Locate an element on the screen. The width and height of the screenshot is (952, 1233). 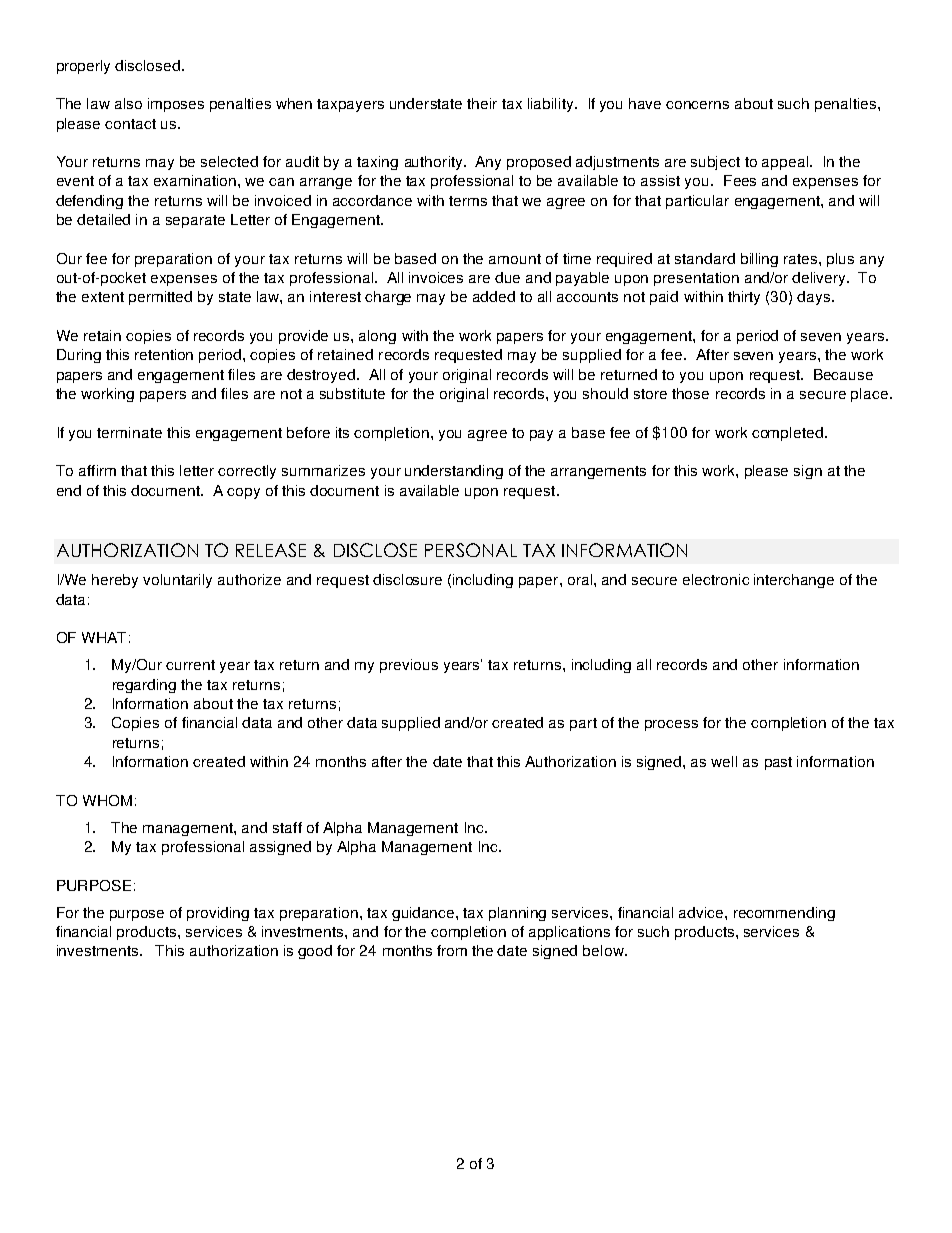
their is located at coordinates (482, 103).
